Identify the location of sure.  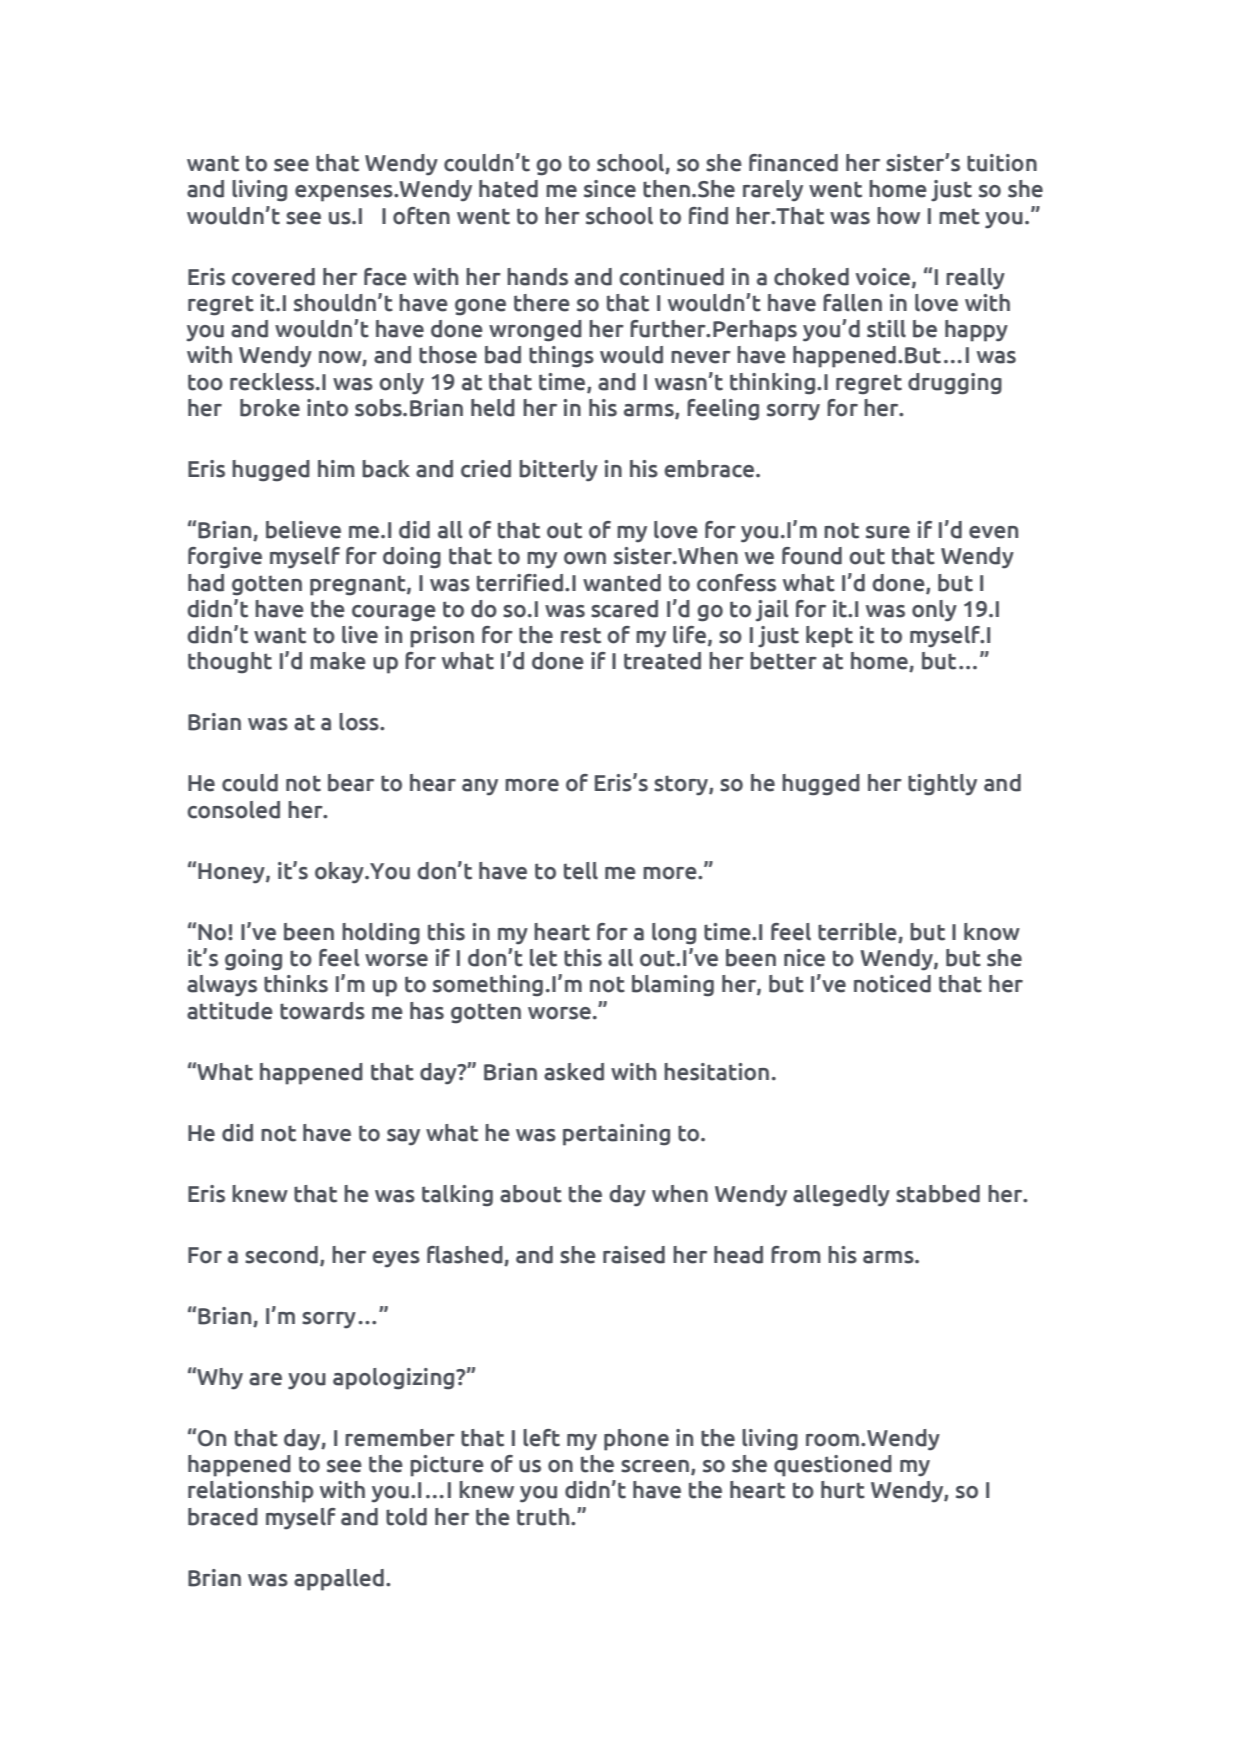
(888, 532).
